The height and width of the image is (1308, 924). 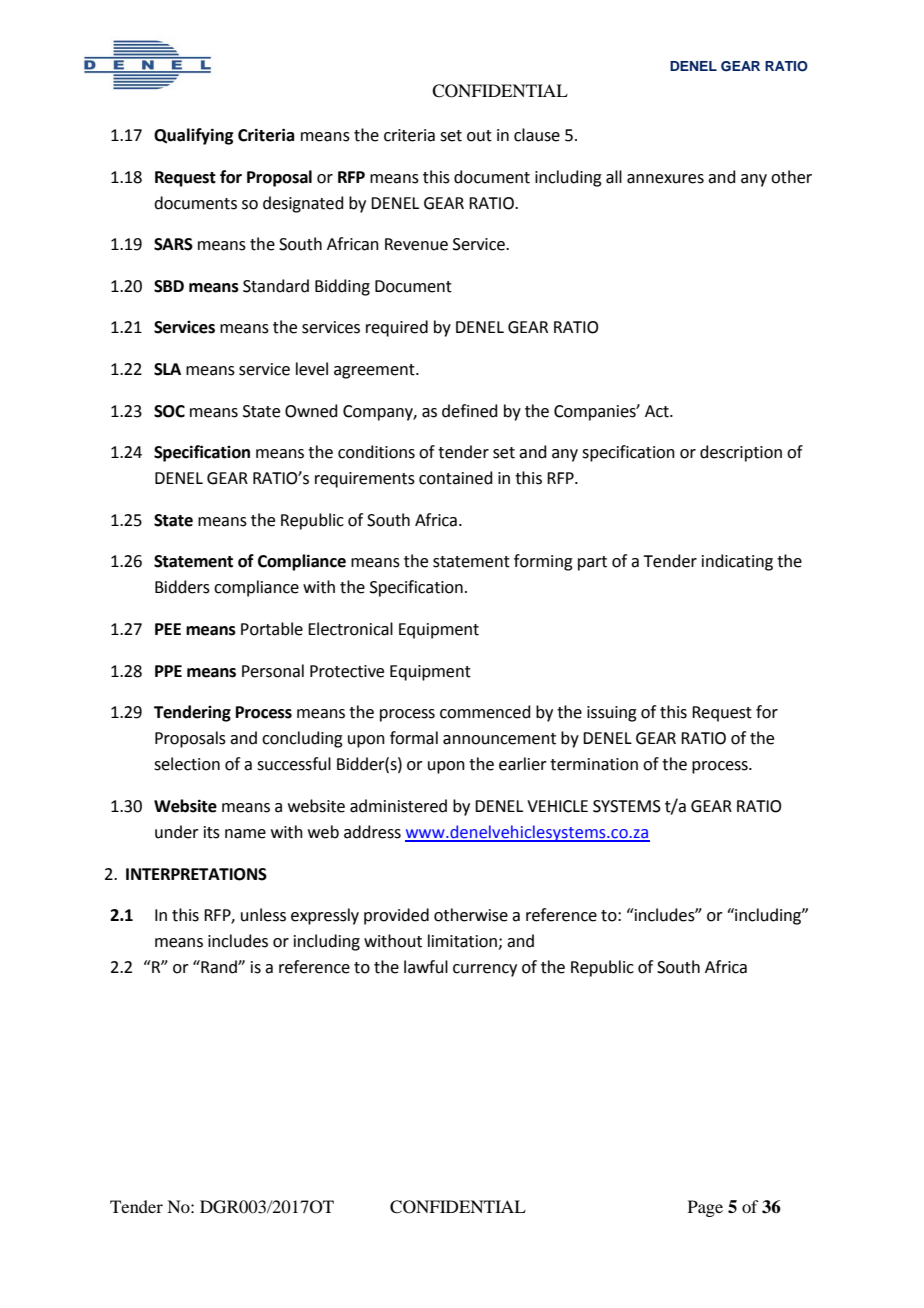 What do you see at coordinates (705, 1208) in the image?
I see `Page` at bounding box center [705, 1208].
